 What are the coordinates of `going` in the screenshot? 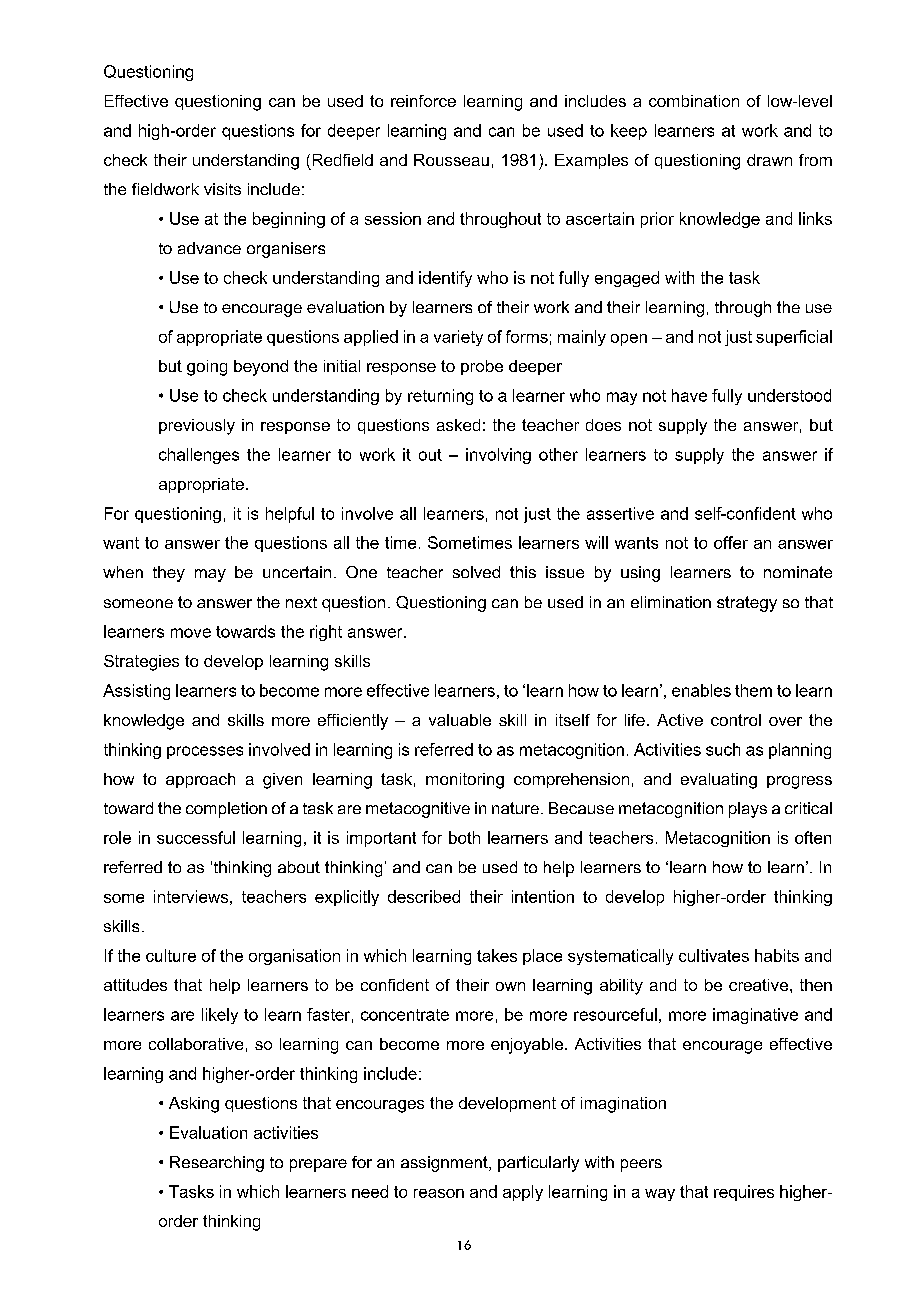 It's located at (207, 368).
